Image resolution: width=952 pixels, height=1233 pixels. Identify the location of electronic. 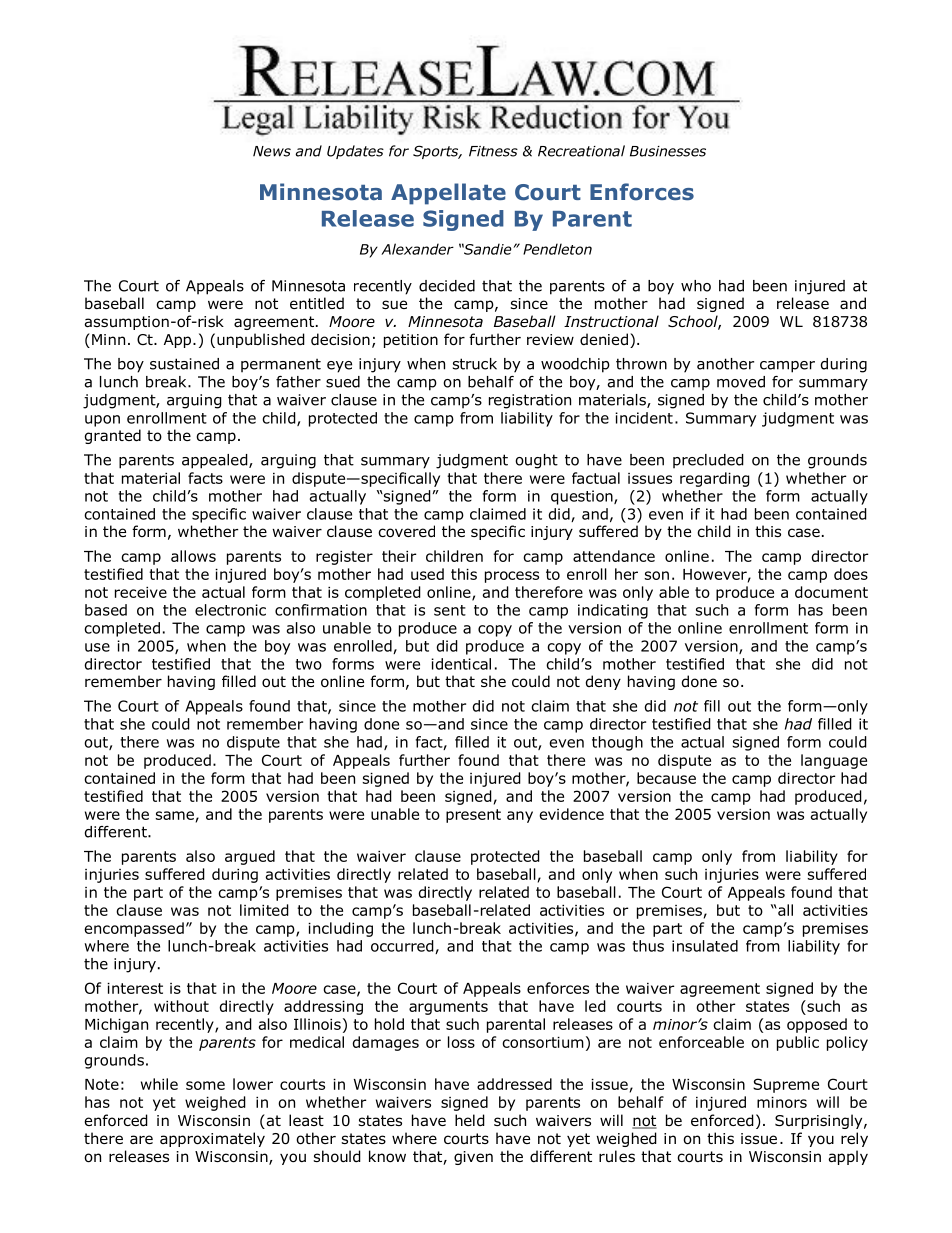
(230, 610).
